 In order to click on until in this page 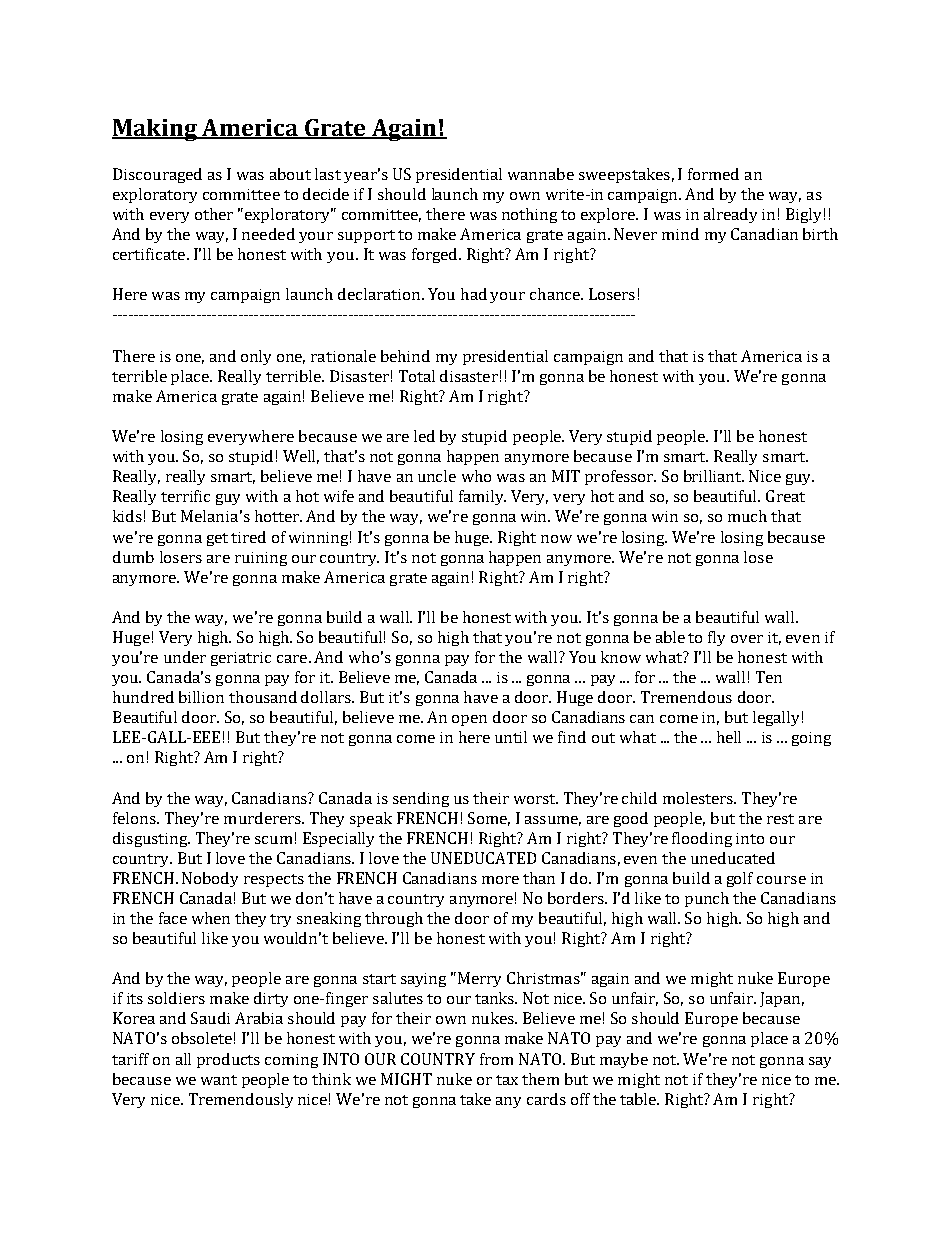, I will do `click(511, 737)`.
